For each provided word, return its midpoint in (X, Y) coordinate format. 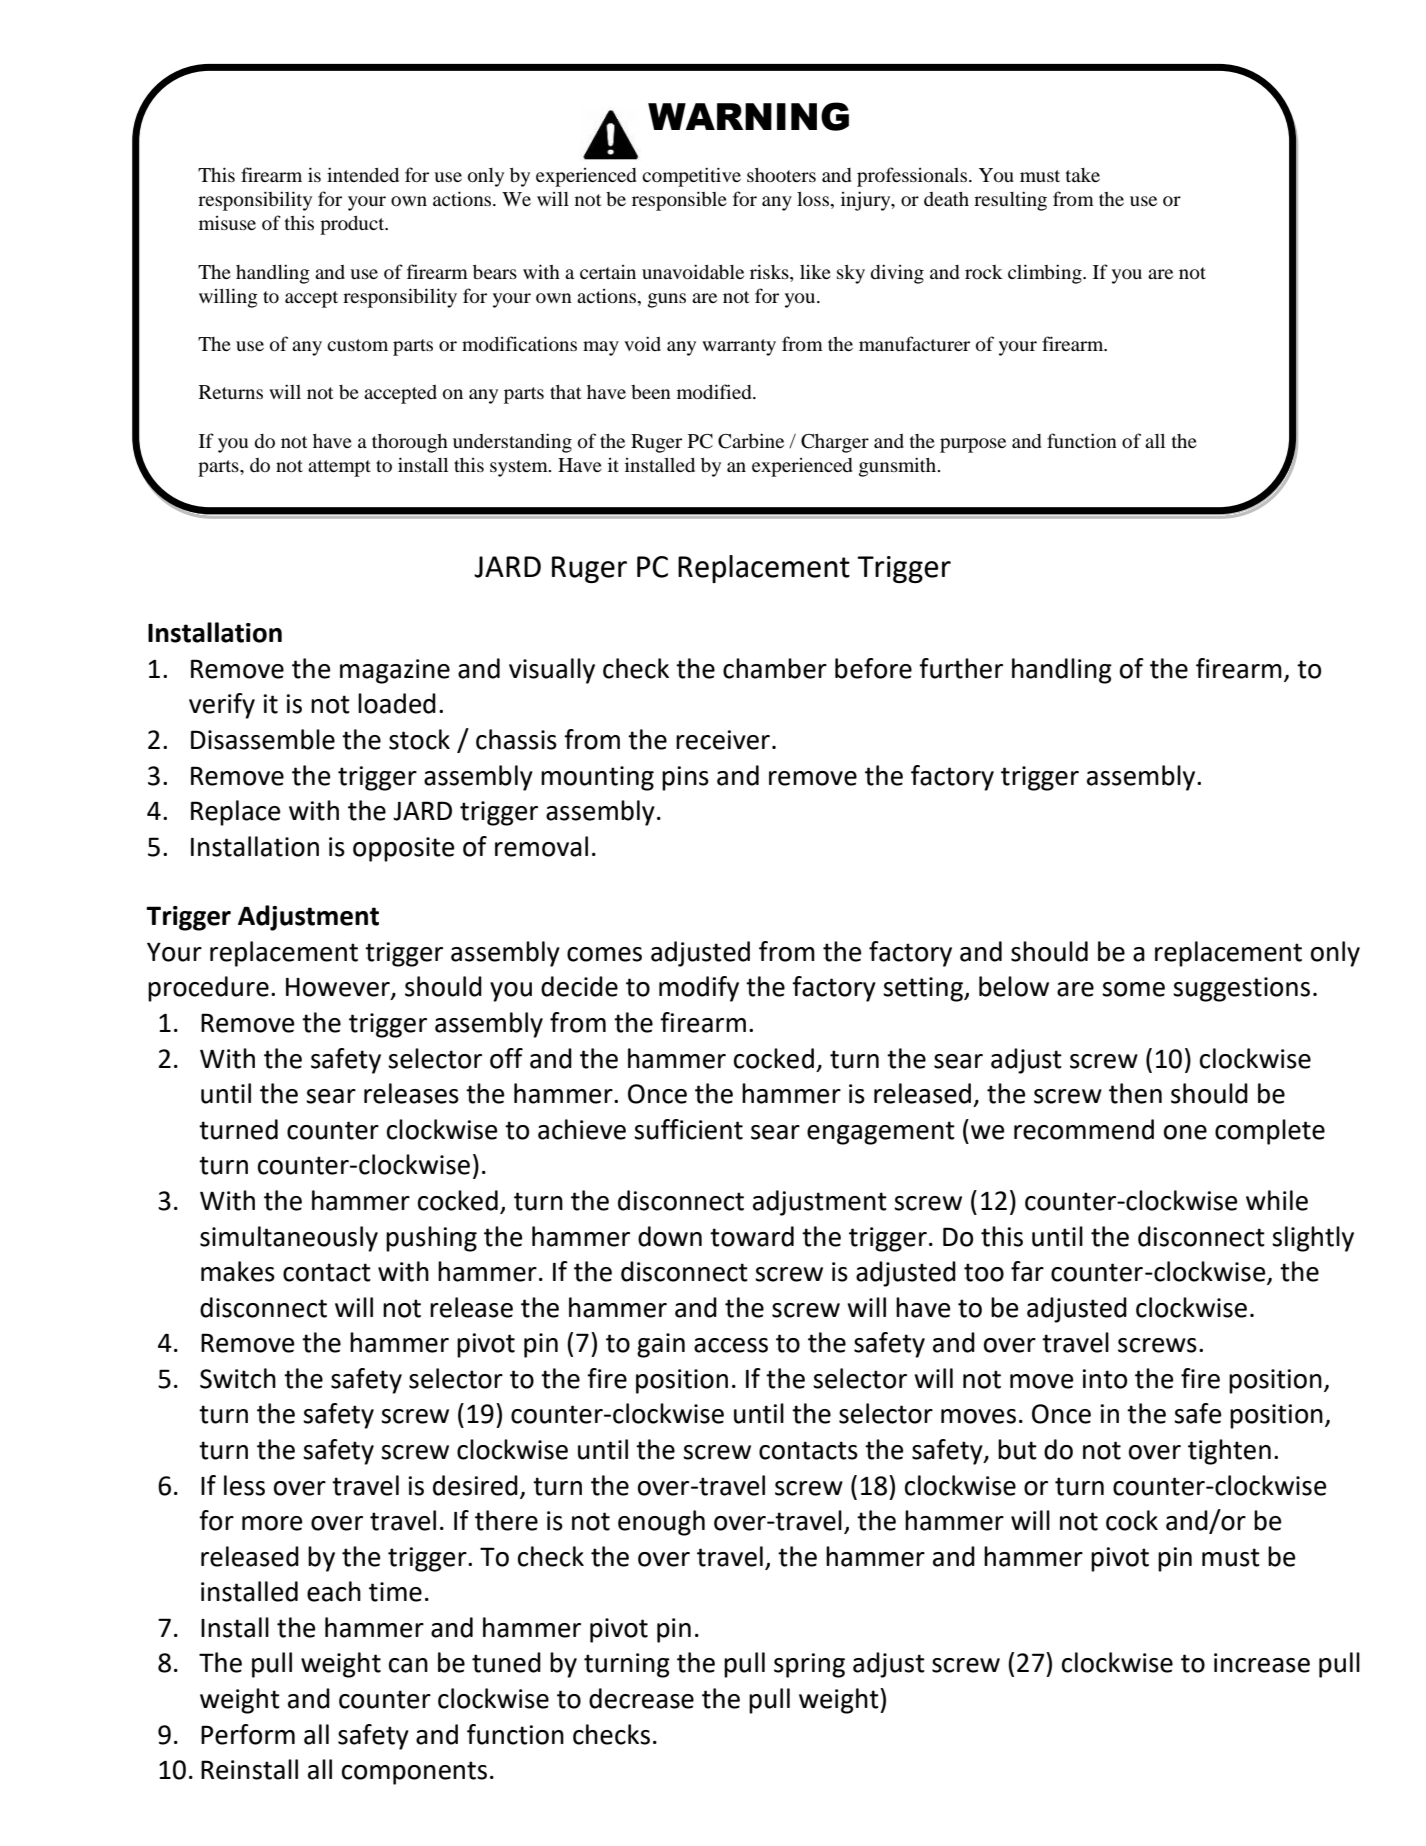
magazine (395, 671)
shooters (781, 175)
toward (752, 1236)
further (961, 668)
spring (809, 1665)
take (1083, 175)
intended (363, 174)
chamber (775, 668)
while (1277, 1200)
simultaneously (289, 1239)
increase (1262, 1663)
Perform (248, 1734)
